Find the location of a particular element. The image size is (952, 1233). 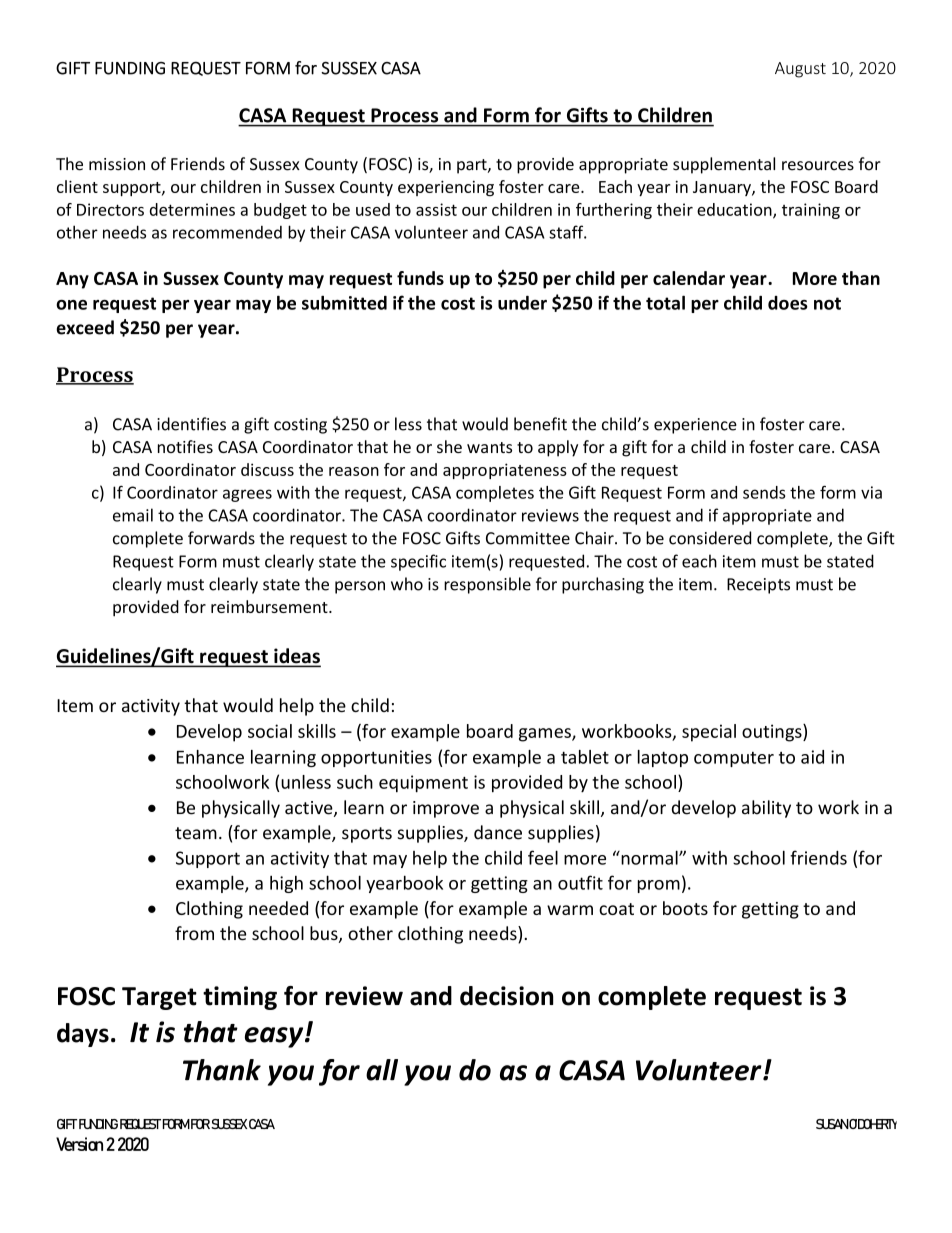

Receipts is located at coordinates (758, 586).
